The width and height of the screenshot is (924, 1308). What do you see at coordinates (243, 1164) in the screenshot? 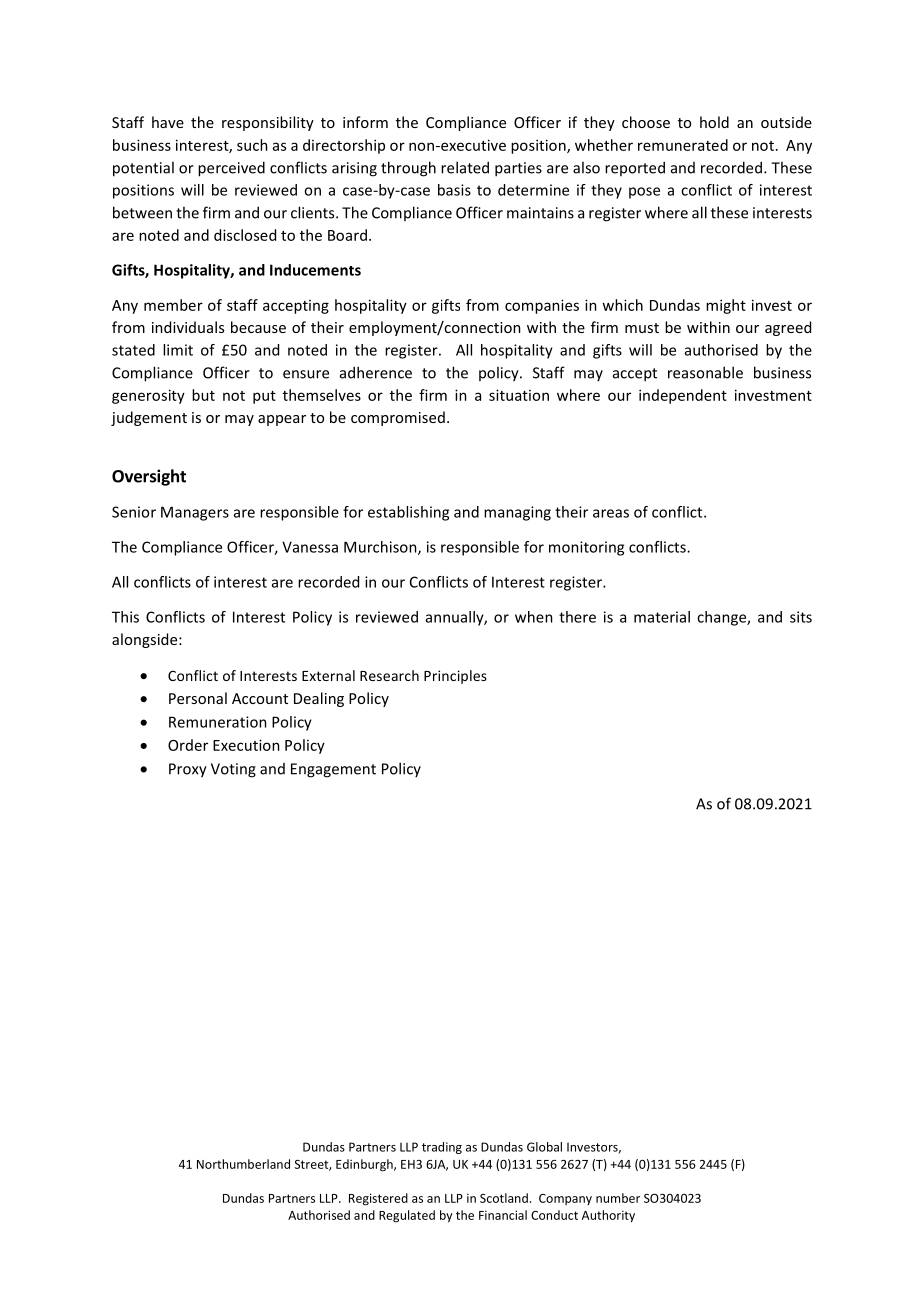
I see `Northumberland` at bounding box center [243, 1164].
